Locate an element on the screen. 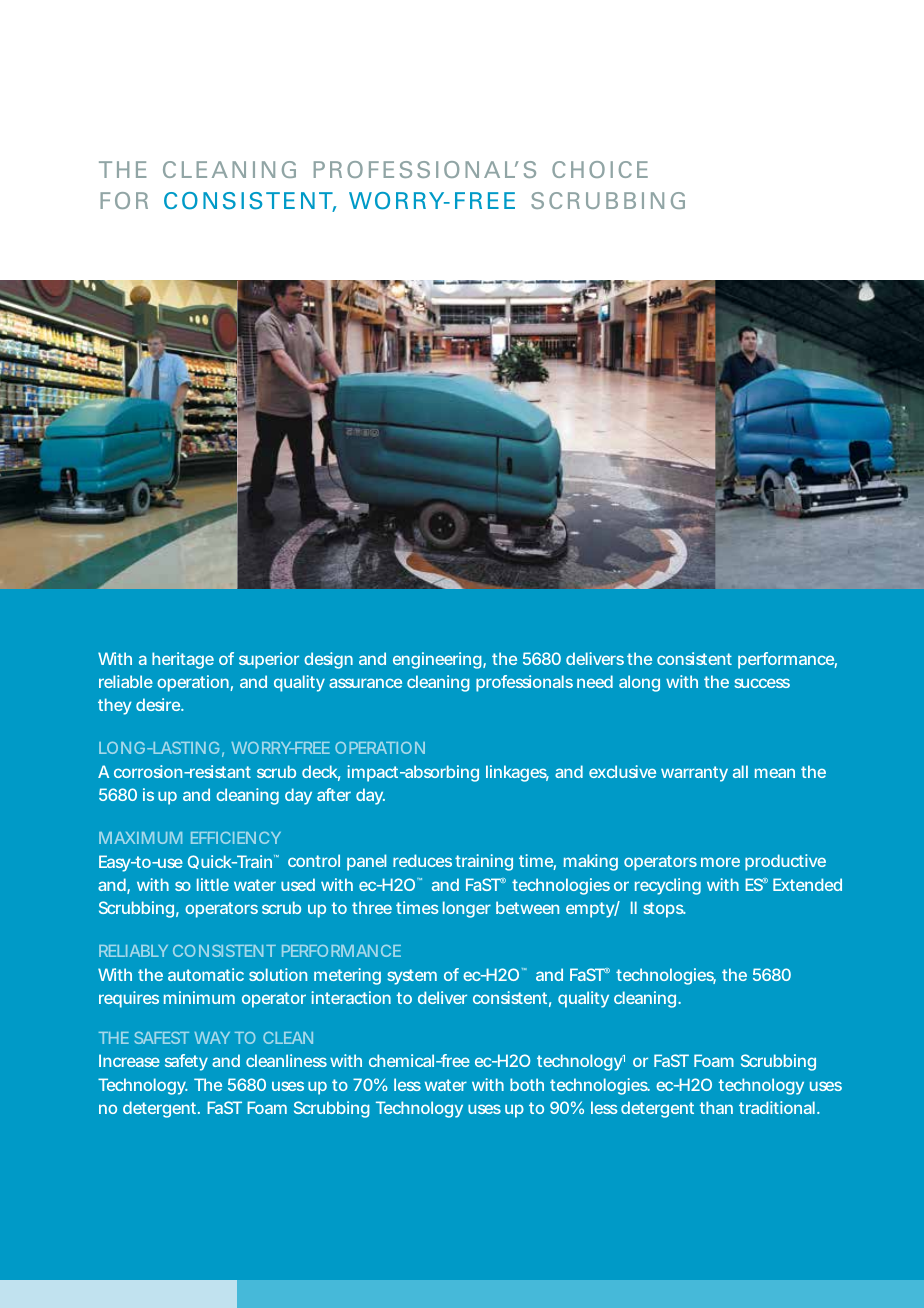 This screenshot has height=1308, width=924. need is located at coordinates (595, 681).
